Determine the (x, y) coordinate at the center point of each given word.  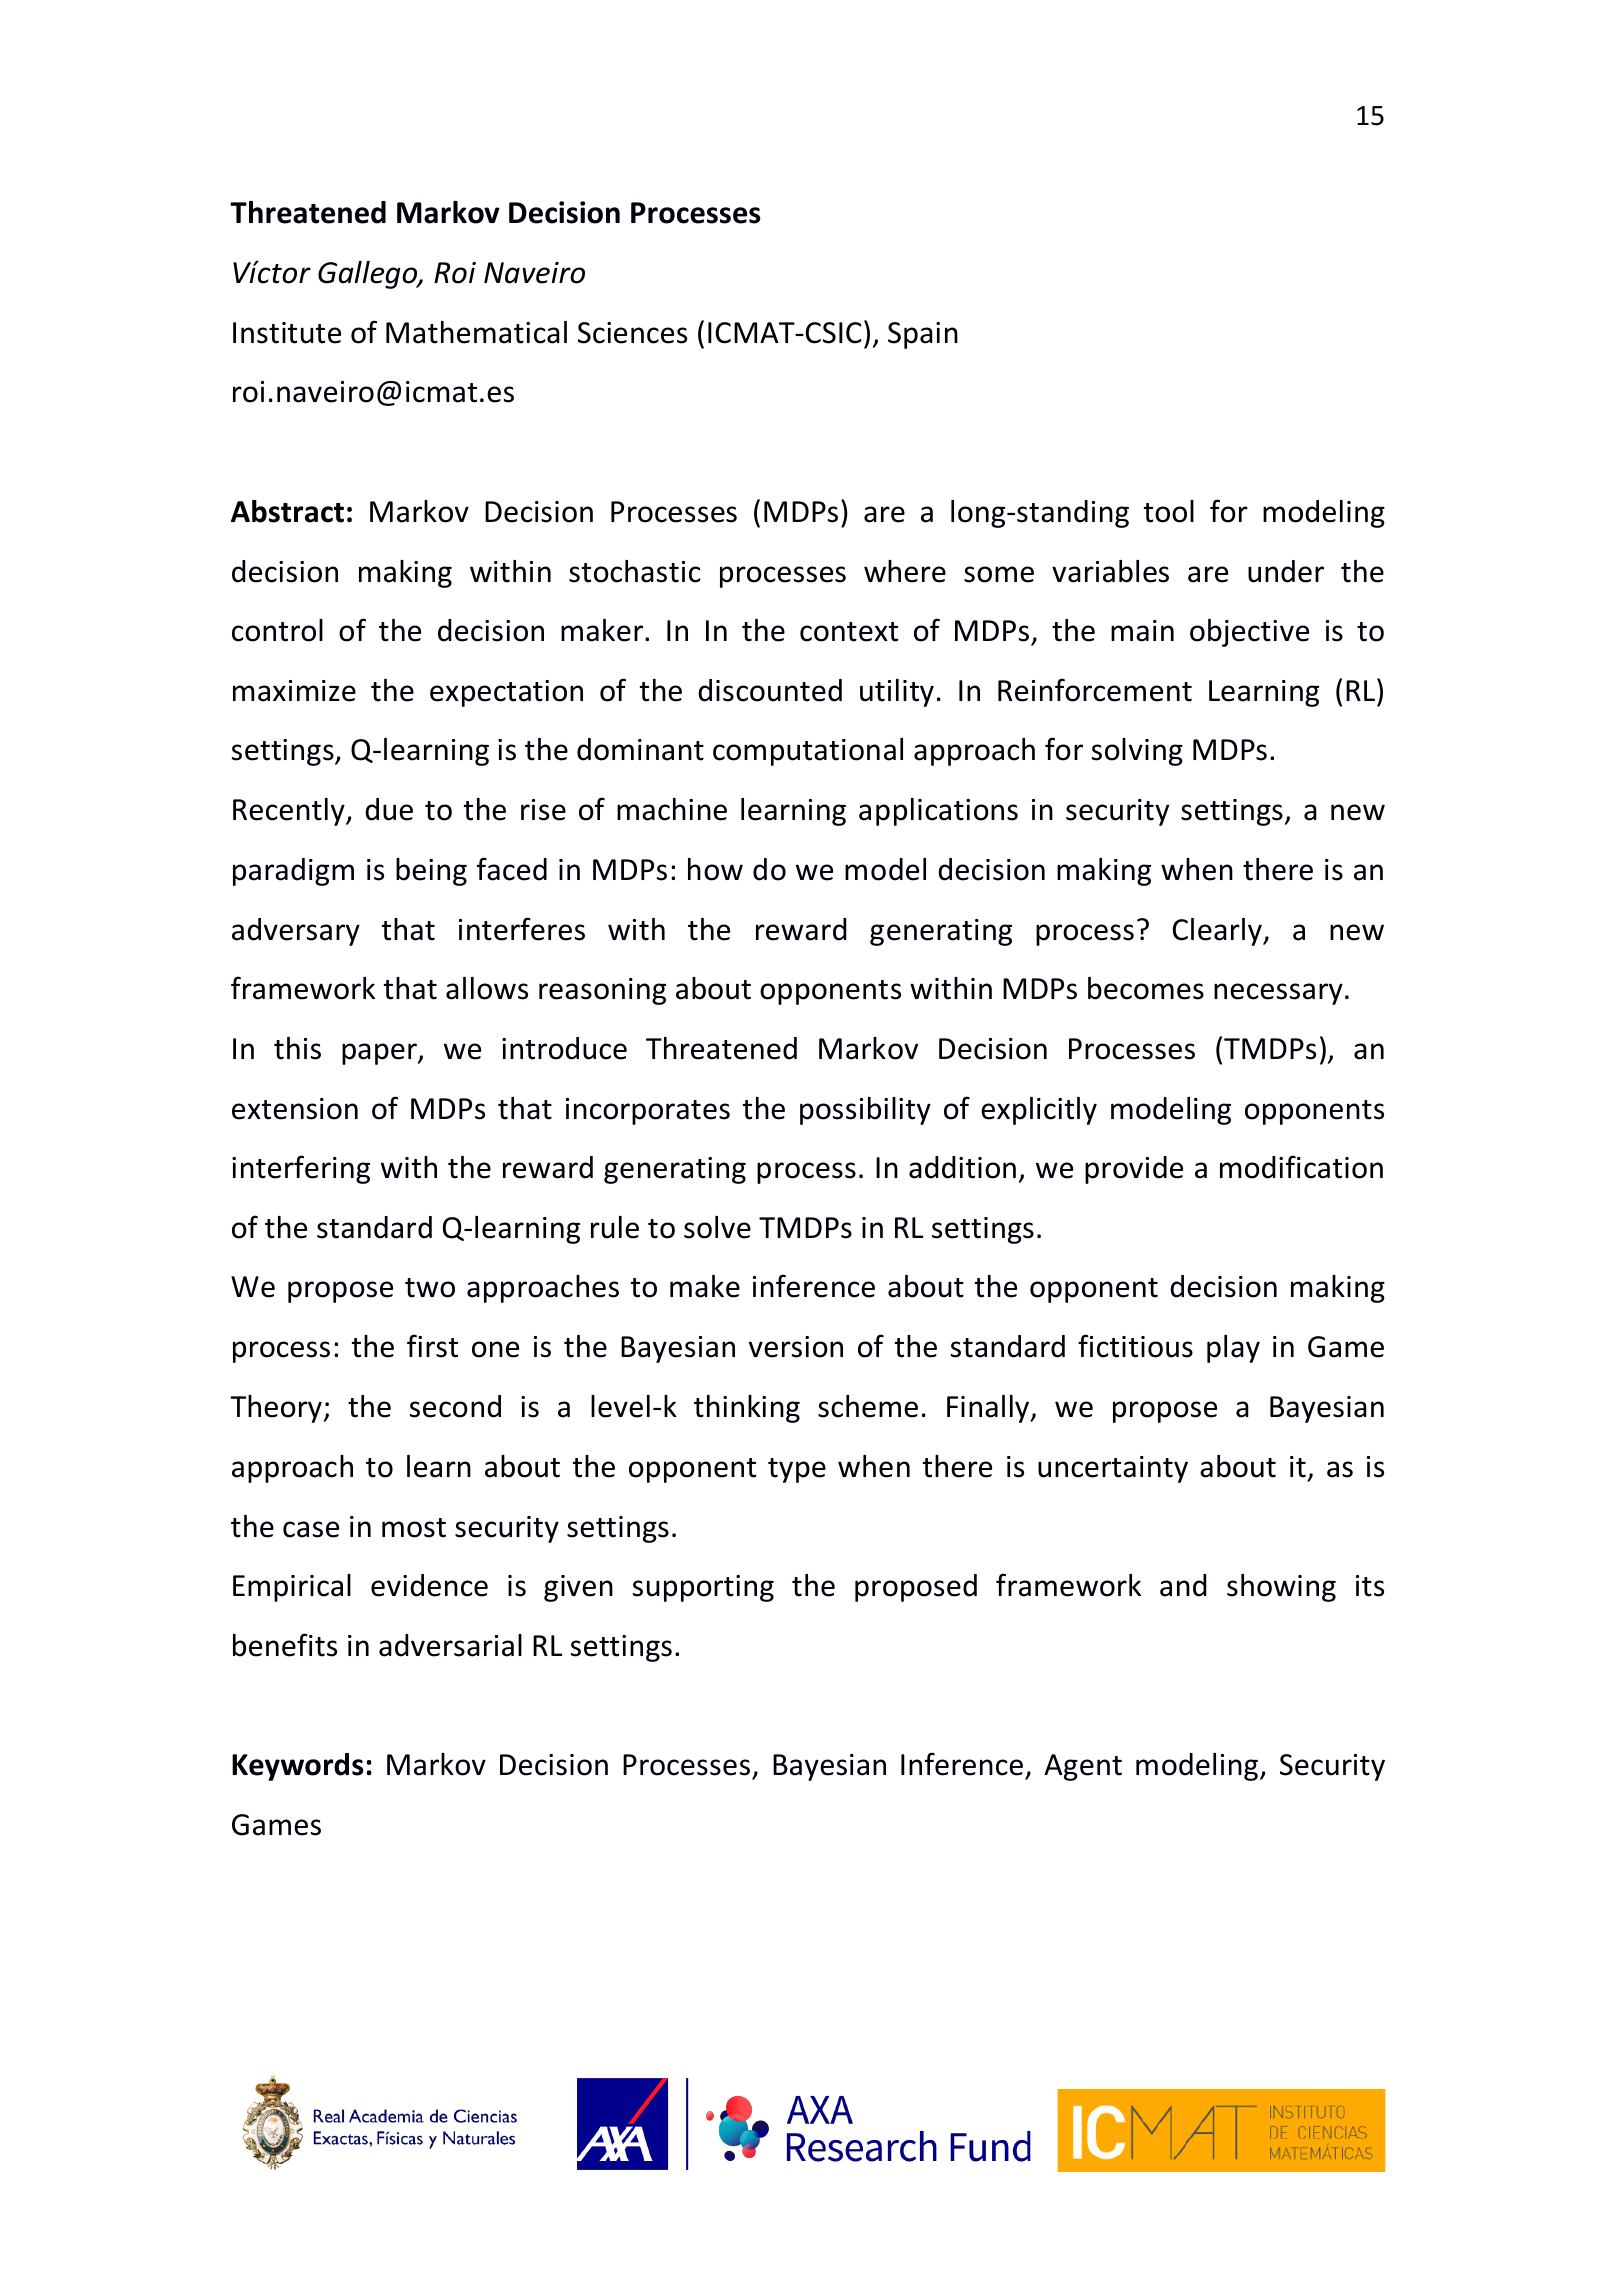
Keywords (298, 1767)
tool (1169, 511)
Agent (1083, 1767)
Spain (923, 335)
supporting (703, 1588)
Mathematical (476, 332)
